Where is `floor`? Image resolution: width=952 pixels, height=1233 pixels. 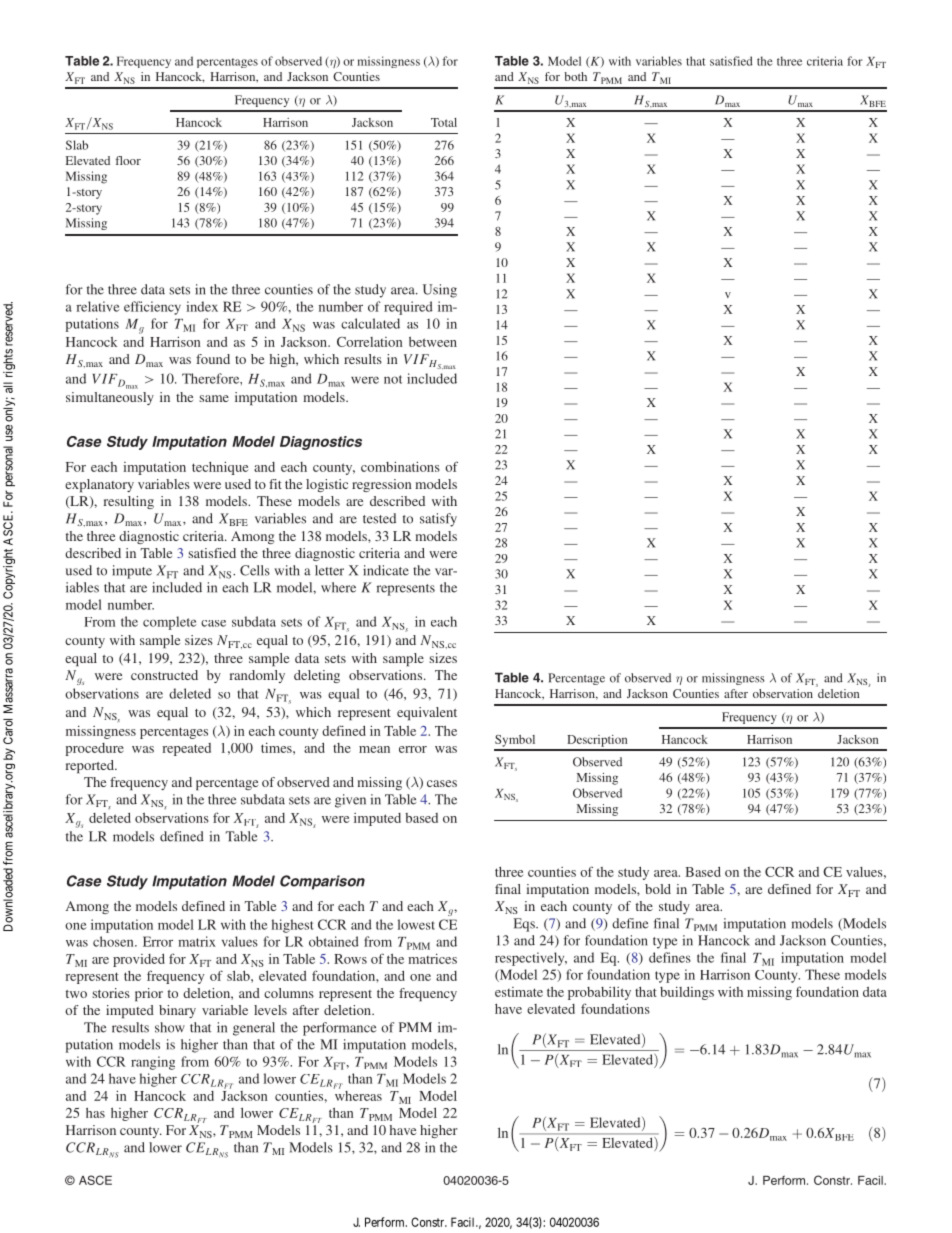 floor is located at coordinates (128, 160).
